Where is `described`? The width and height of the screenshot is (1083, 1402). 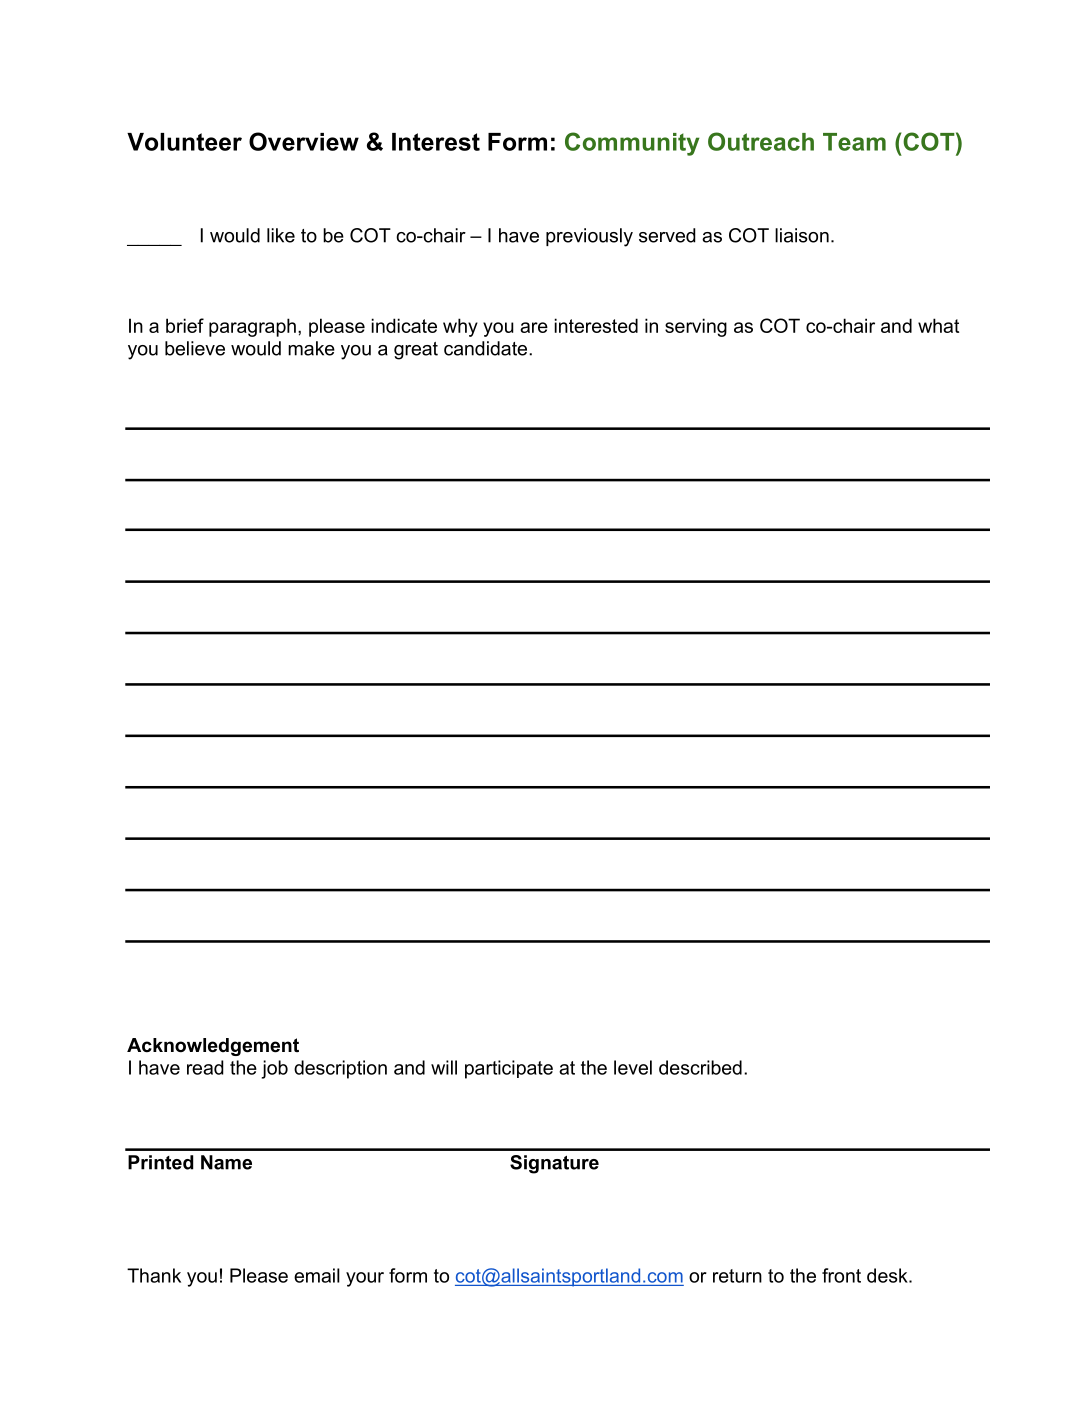
described is located at coordinates (700, 1067).
